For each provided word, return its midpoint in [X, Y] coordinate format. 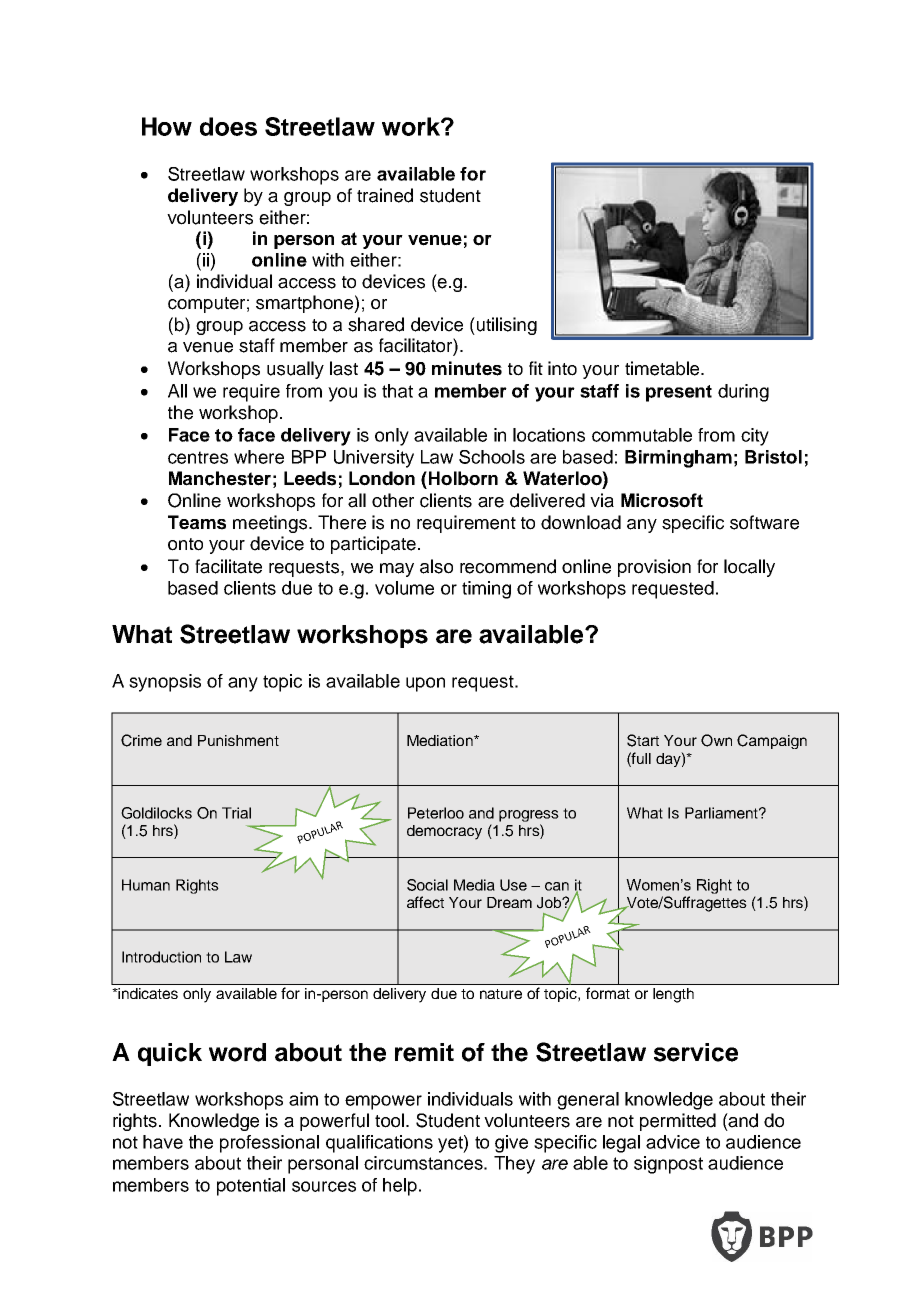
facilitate [228, 566]
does [228, 126]
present [679, 393]
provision [654, 568]
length [673, 995]
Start [643, 740]
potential [251, 1187]
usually [295, 370]
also [436, 566]
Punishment [238, 740]
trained [385, 195]
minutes [467, 368]
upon [425, 684]
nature [501, 994]
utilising [505, 326]
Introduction [161, 957]
